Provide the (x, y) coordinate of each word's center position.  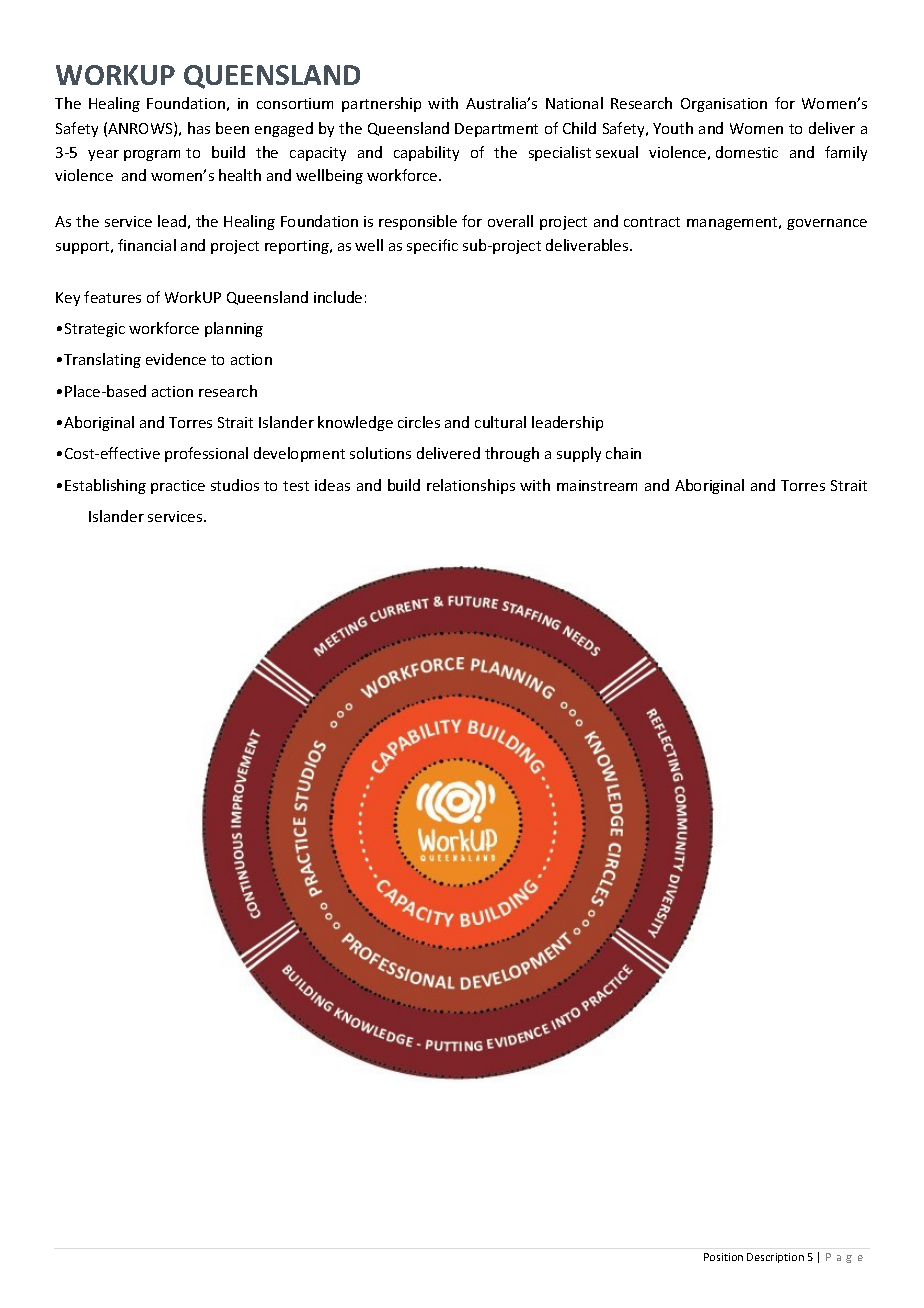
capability (426, 153)
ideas (332, 485)
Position (723, 1257)
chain (623, 453)
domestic (747, 152)
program (152, 155)
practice (178, 487)
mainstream (597, 485)
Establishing (105, 486)
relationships (471, 486)
